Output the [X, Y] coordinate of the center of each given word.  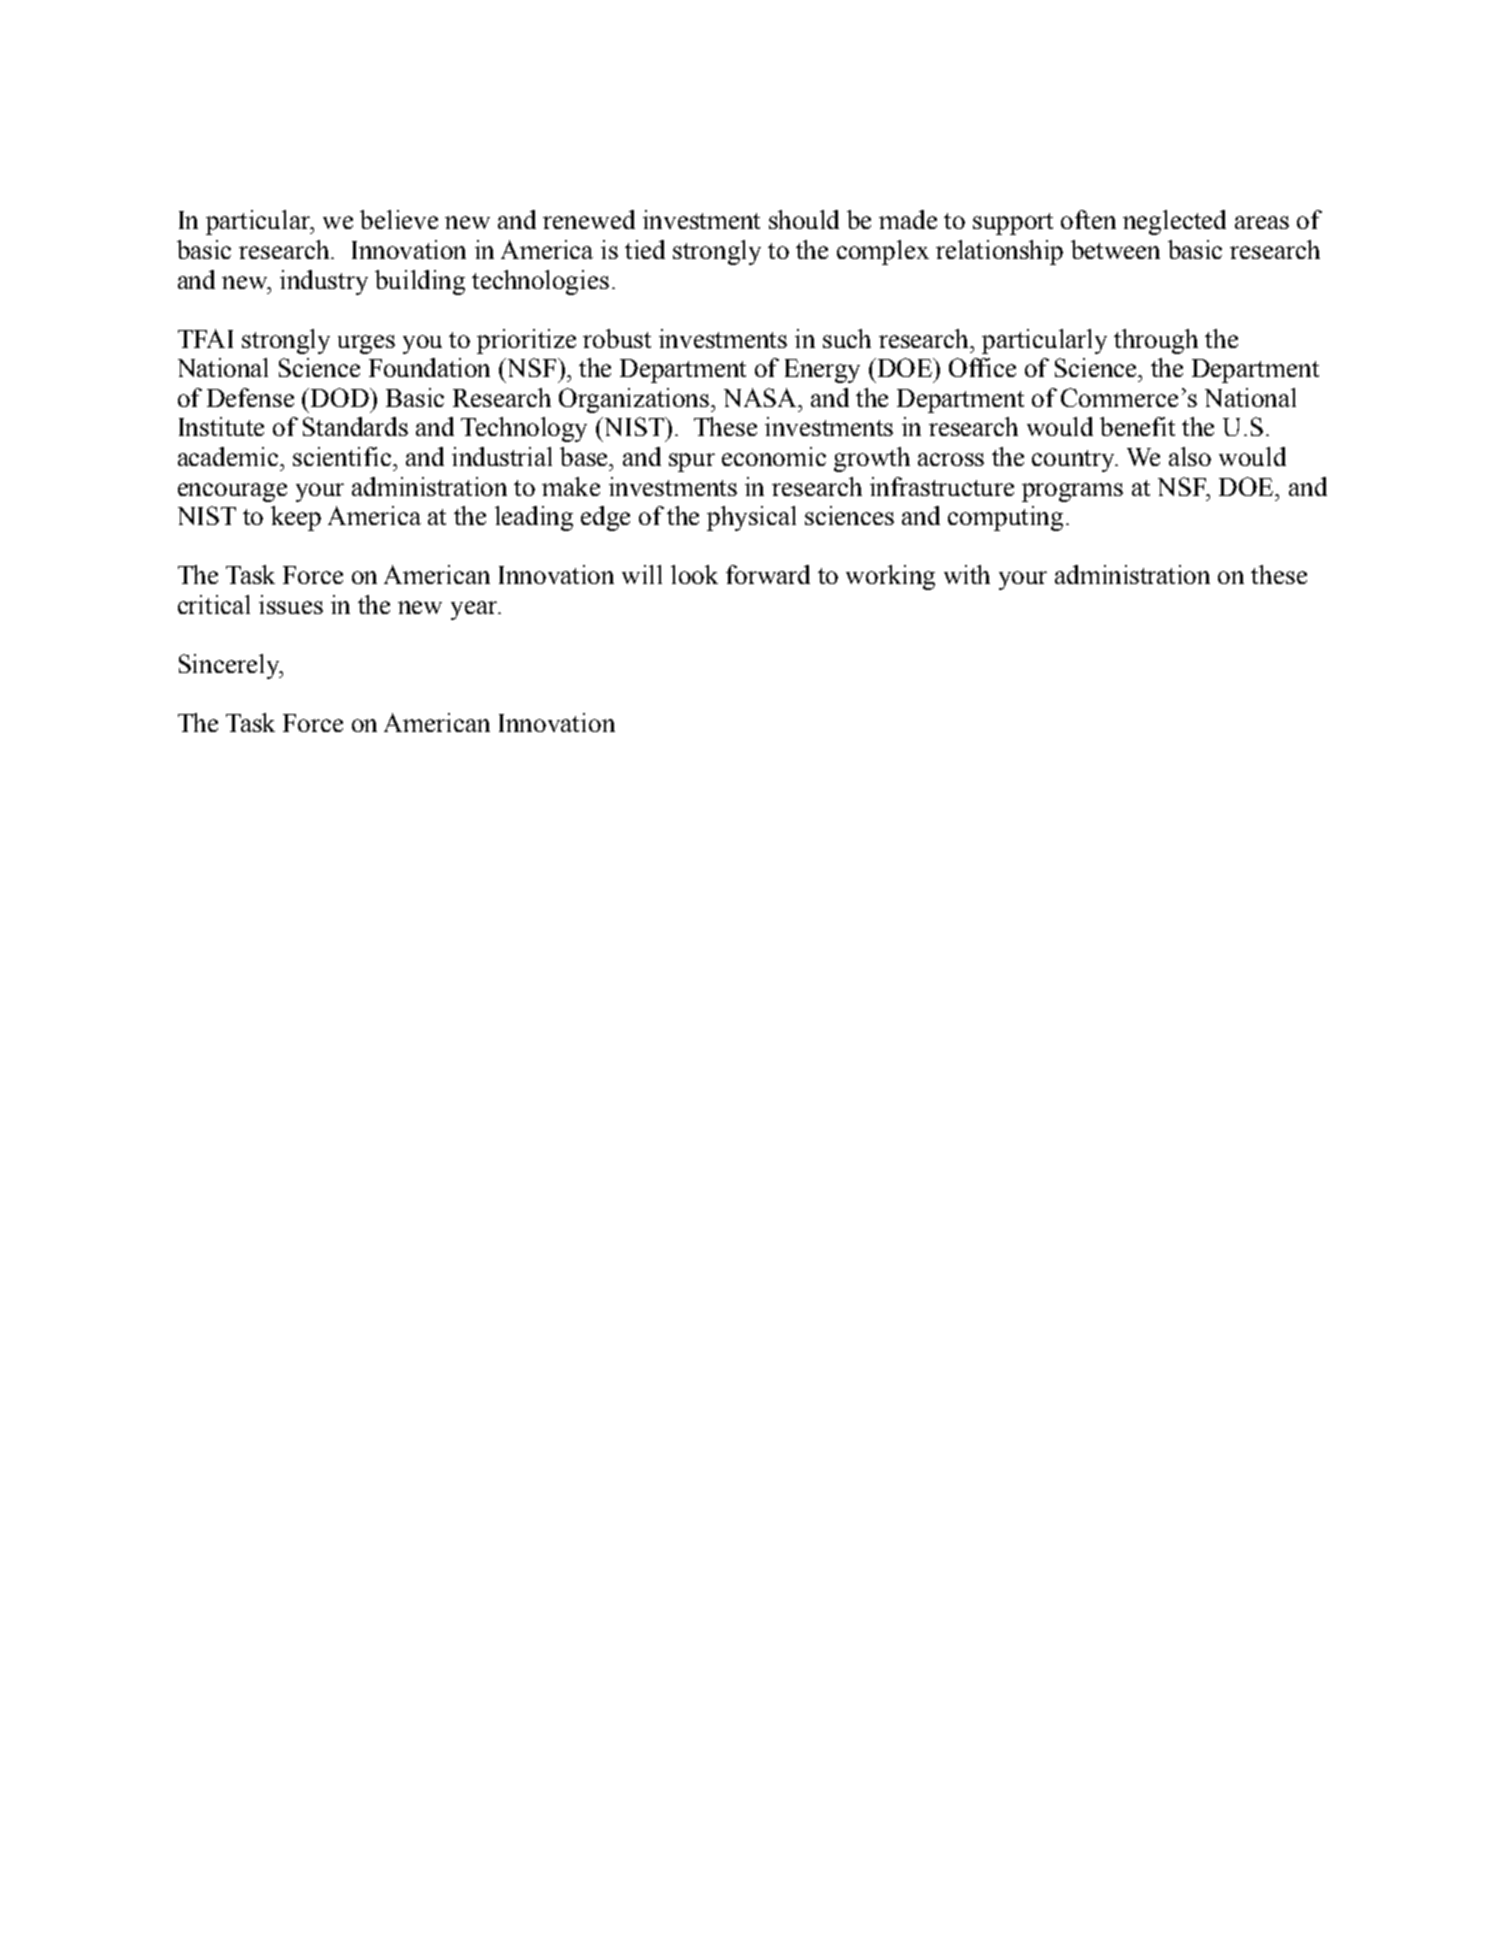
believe [399, 219]
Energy [822, 371]
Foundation [429, 367]
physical [751, 518]
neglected [1174, 222]
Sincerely [230, 666]
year [475, 610]
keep [296, 518]
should [804, 219]
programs [1072, 492]
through [1156, 341]
